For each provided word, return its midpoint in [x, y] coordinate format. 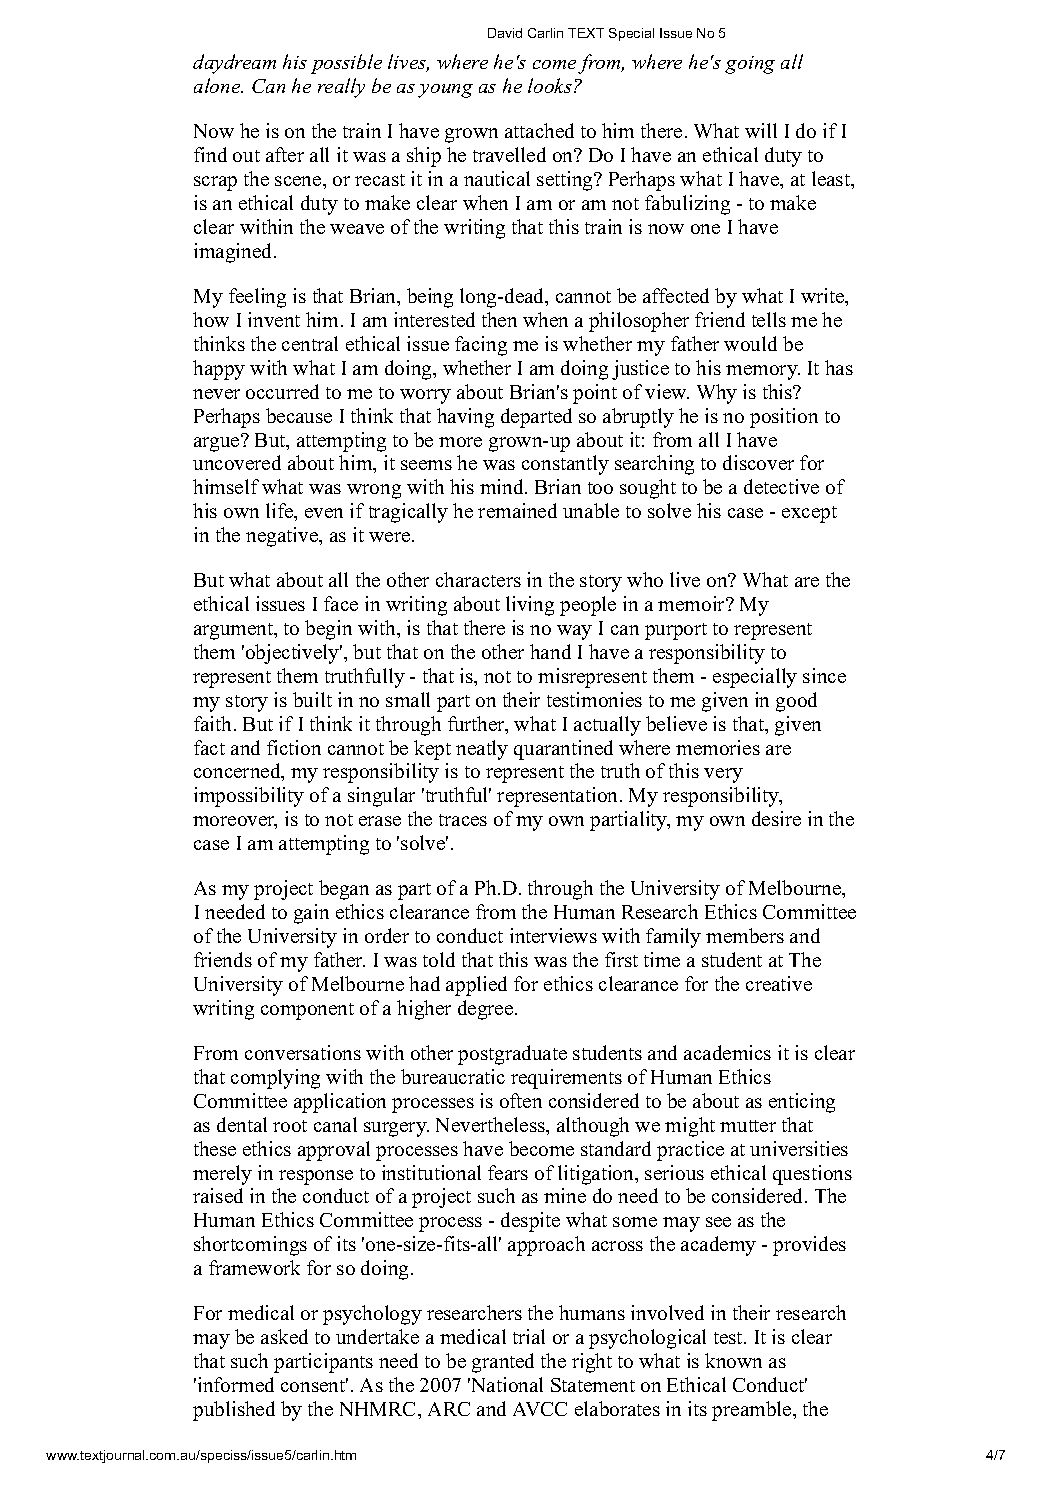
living [530, 606]
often [521, 1100]
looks [550, 85]
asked [284, 1336]
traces [463, 820]
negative [283, 537]
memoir [692, 603]
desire [776, 818]
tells [769, 319]
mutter [748, 1126]
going [750, 65]
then [499, 319]
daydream [234, 64]
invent [274, 319]
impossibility [249, 797]
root [290, 1126]
